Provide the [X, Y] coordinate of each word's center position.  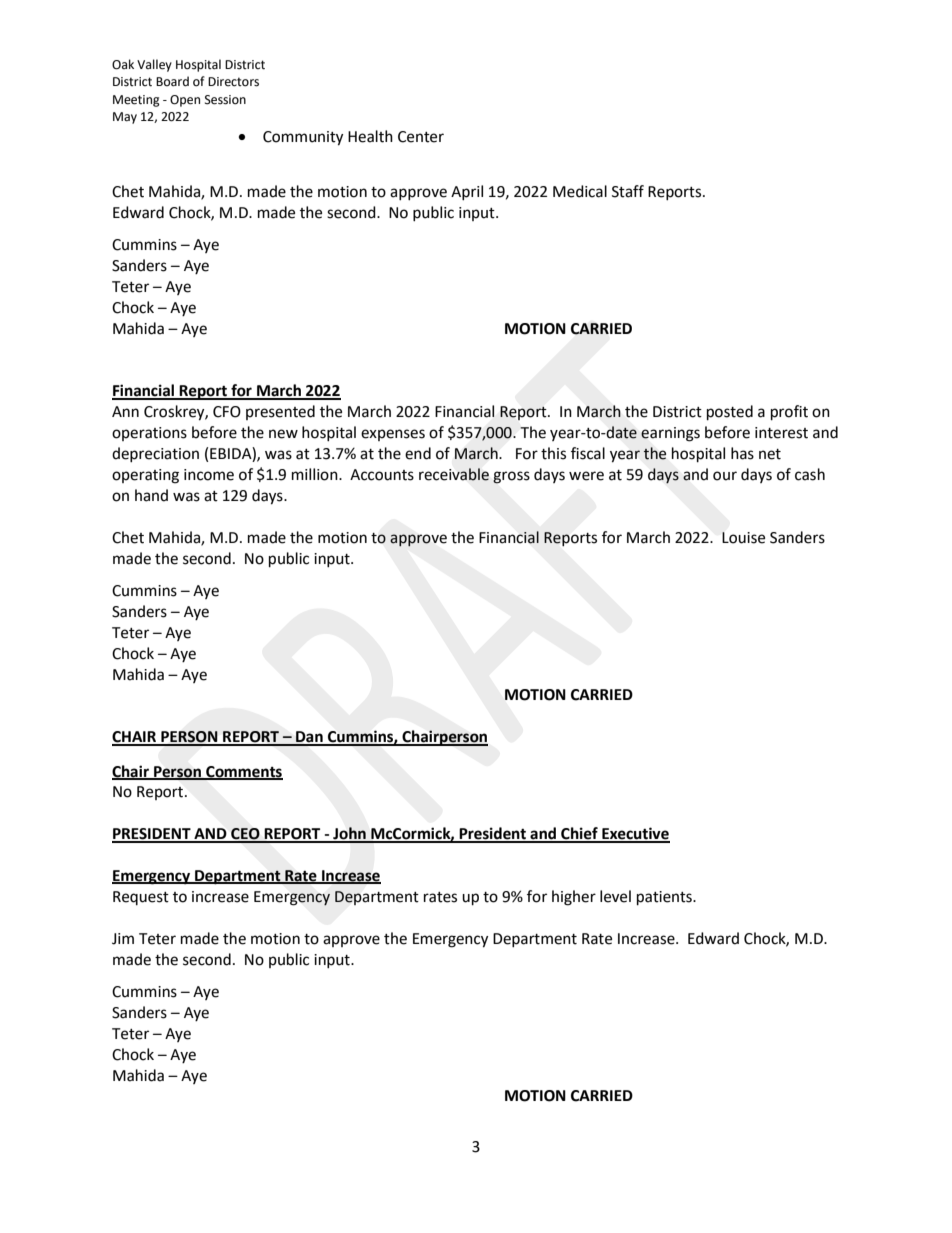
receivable [454, 474]
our [725, 476]
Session [225, 100]
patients [665, 898]
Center [421, 137]
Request [141, 898]
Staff [628, 191]
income [209, 475]
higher [574, 898]
